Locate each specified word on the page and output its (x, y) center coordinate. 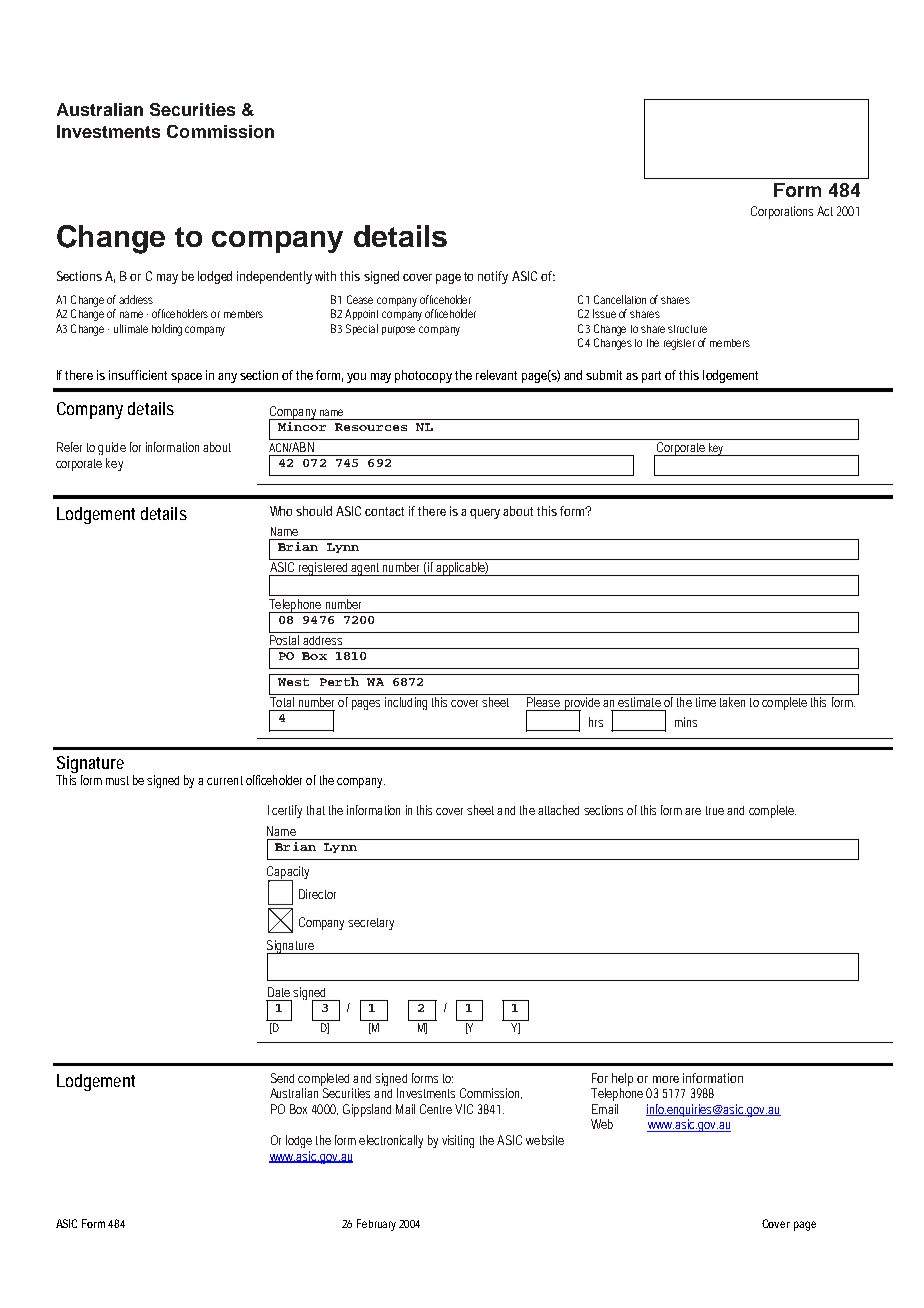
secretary (371, 924)
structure (687, 329)
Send (282, 1078)
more (666, 1079)
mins (686, 722)
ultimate (131, 328)
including (406, 703)
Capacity (288, 874)
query (487, 514)
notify (493, 277)
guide (112, 448)
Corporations (782, 212)
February (376, 1225)
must (117, 780)
